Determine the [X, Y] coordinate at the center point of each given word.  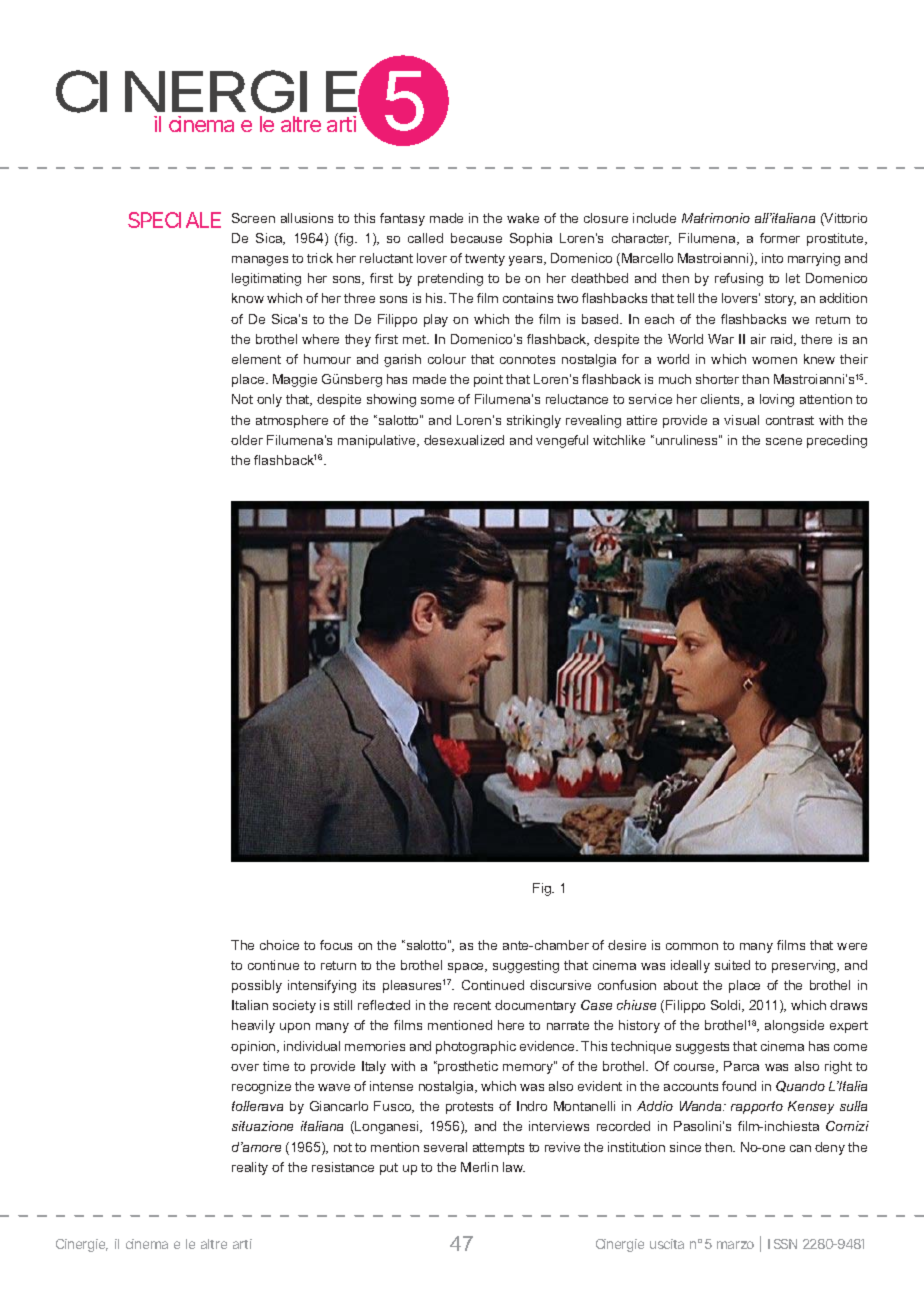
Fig [543, 889]
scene [784, 441]
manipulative [378, 441]
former [780, 238]
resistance [343, 1167]
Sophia [531, 239]
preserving [805, 966]
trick [320, 258]
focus [336, 945]
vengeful [562, 441]
